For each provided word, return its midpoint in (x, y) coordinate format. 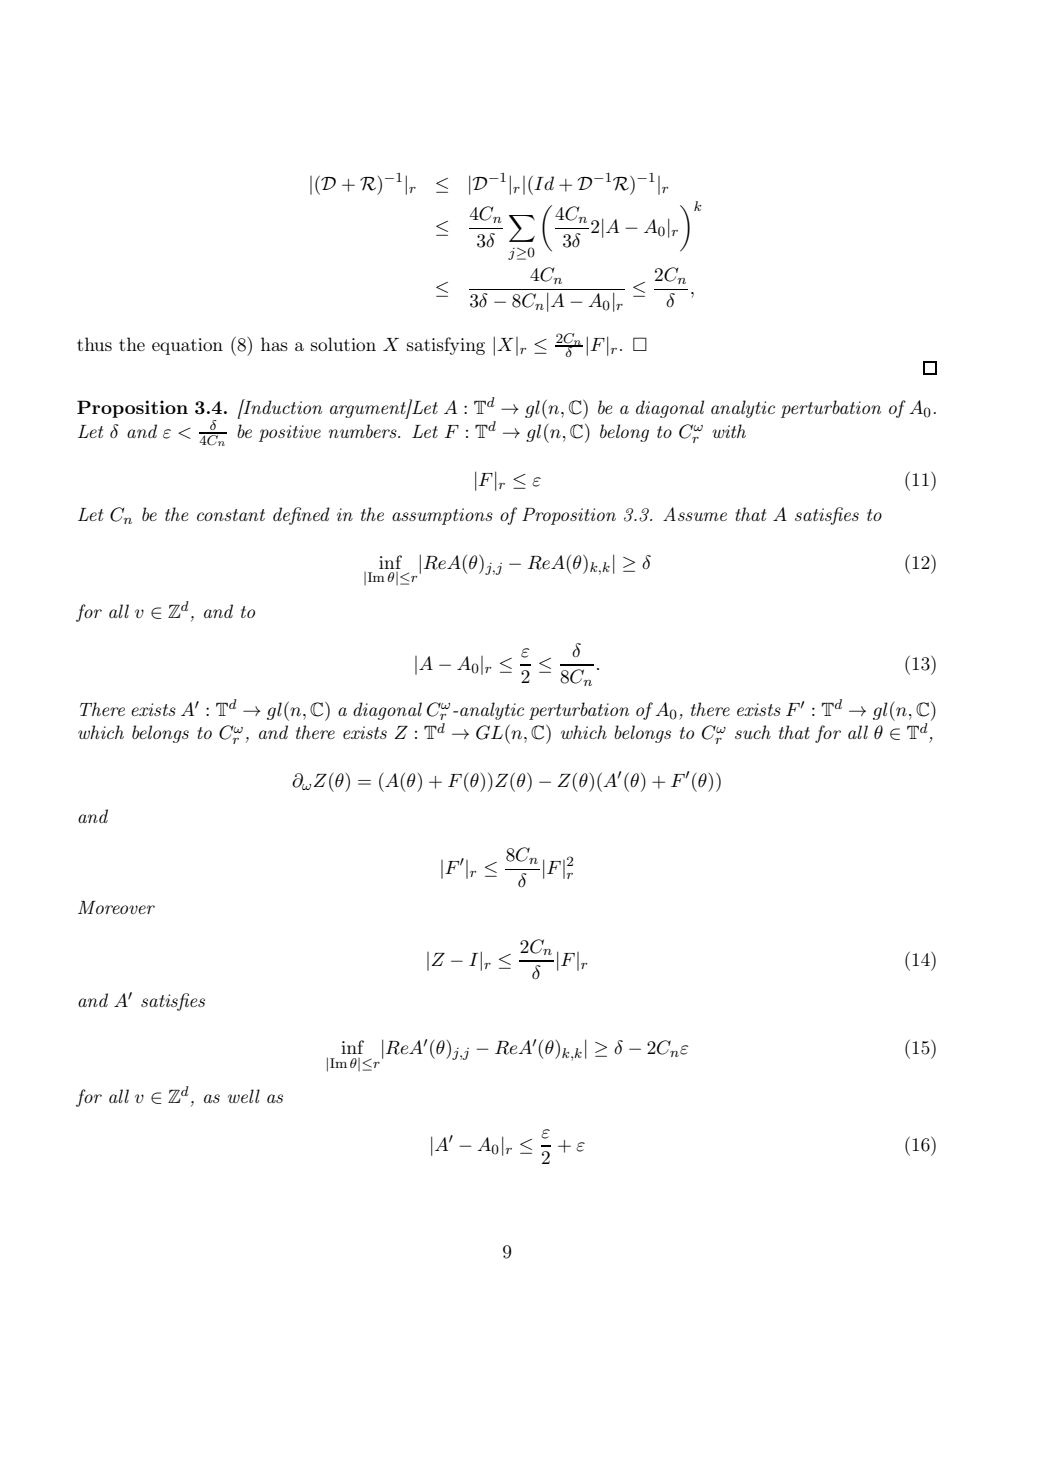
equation (187, 346)
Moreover (116, 907)
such (753, 732)
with (729, 431)
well (244, 1096)
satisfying (446, 346)
